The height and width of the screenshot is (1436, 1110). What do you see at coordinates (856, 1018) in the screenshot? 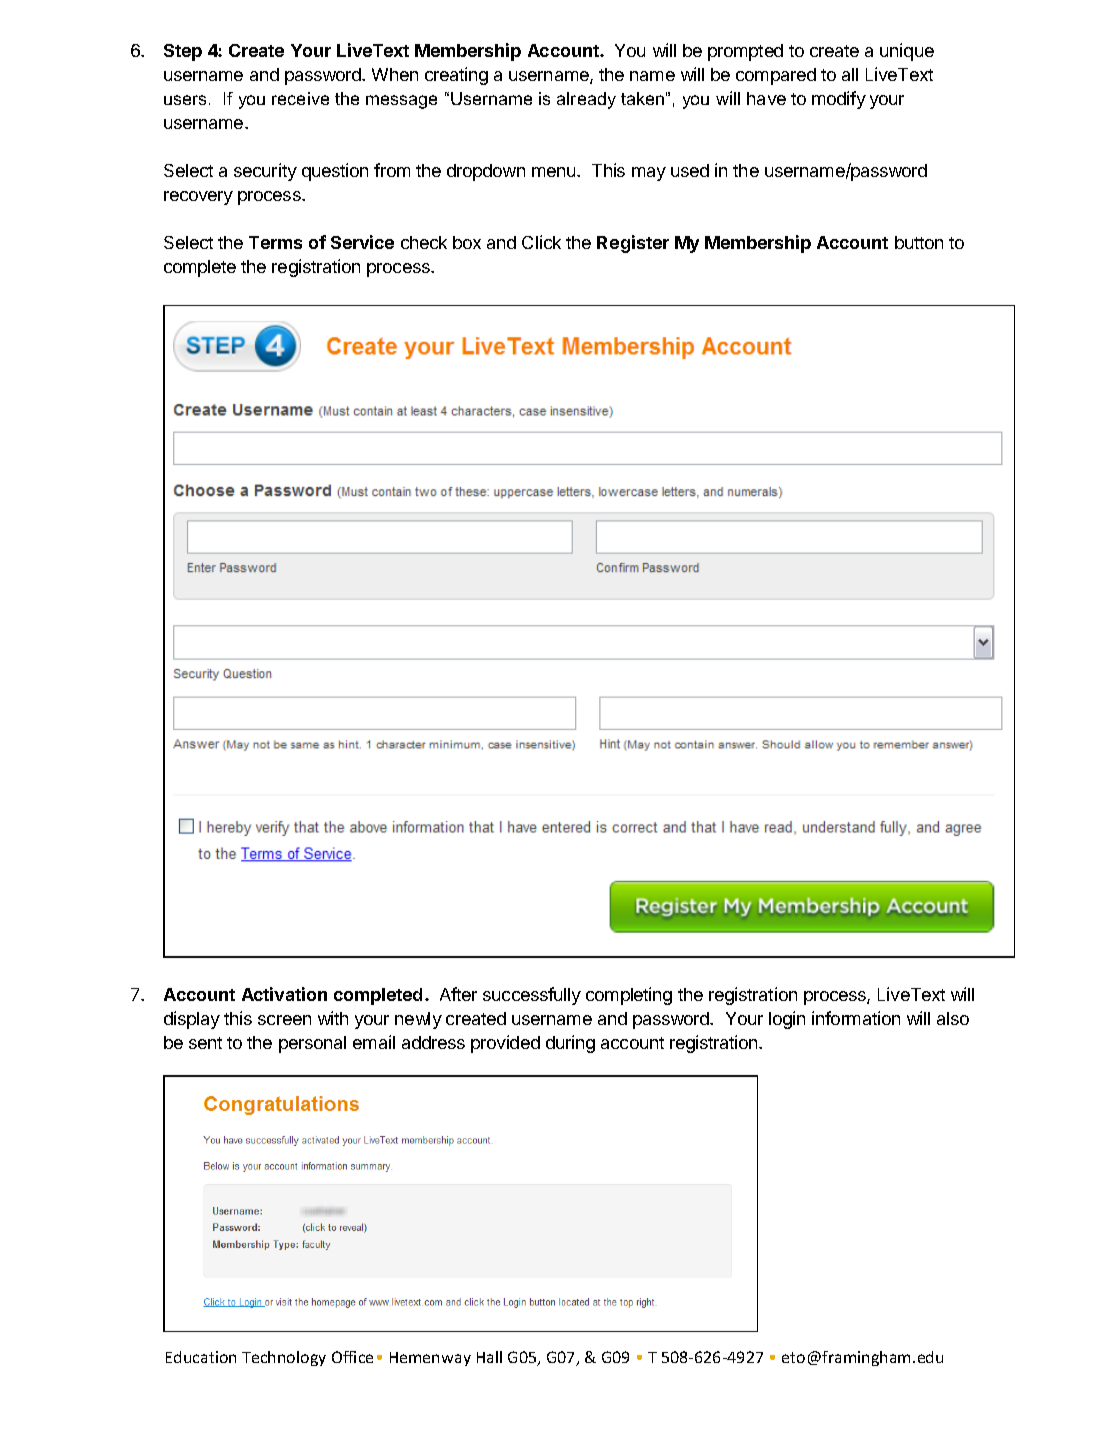
I see `information` at bounding box center [856, 1018].
